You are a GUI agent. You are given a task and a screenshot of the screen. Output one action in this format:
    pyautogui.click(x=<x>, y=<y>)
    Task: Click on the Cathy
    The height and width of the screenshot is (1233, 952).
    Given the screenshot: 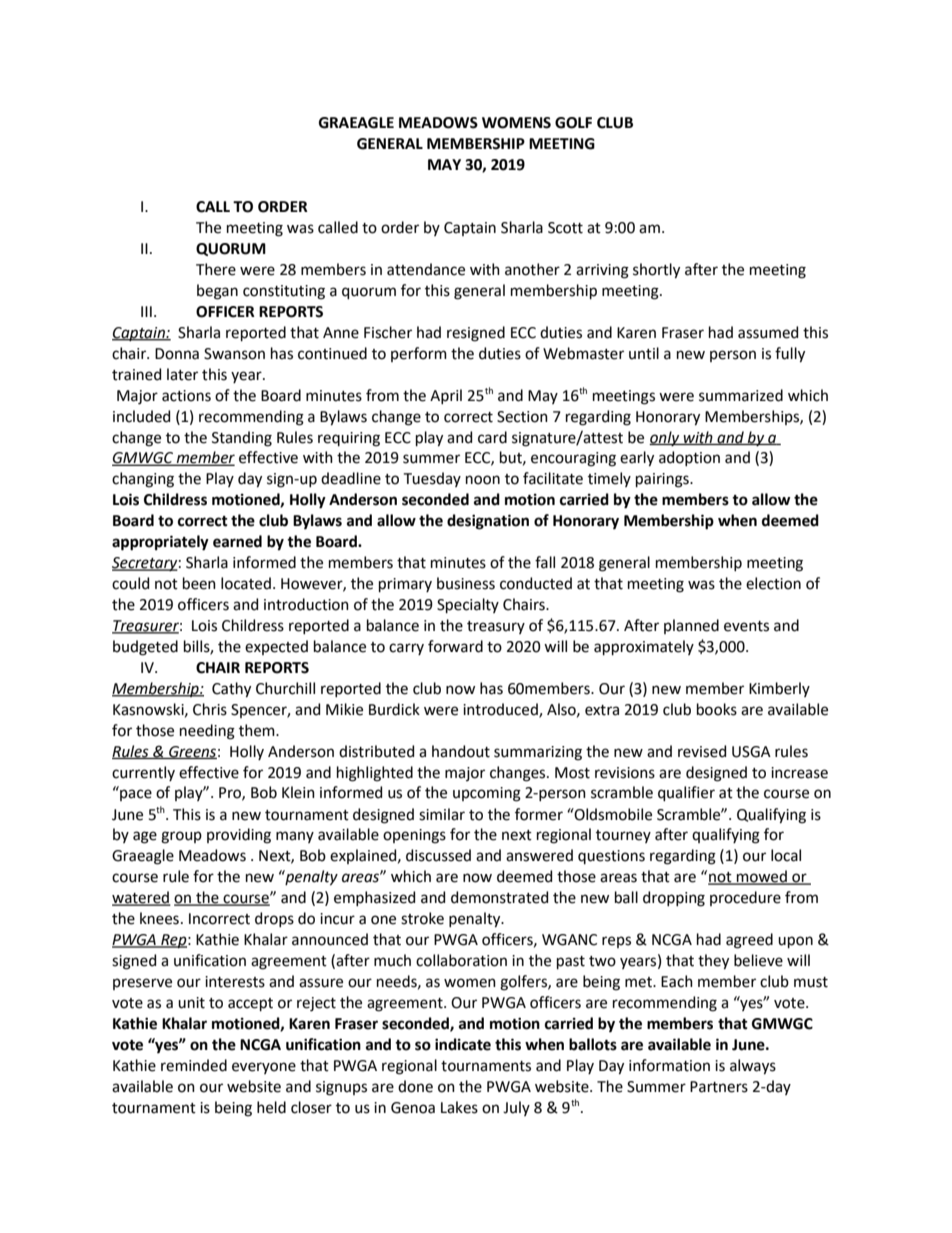 What is the action you would take?
    pyautogui.click(x=231, y=690)
